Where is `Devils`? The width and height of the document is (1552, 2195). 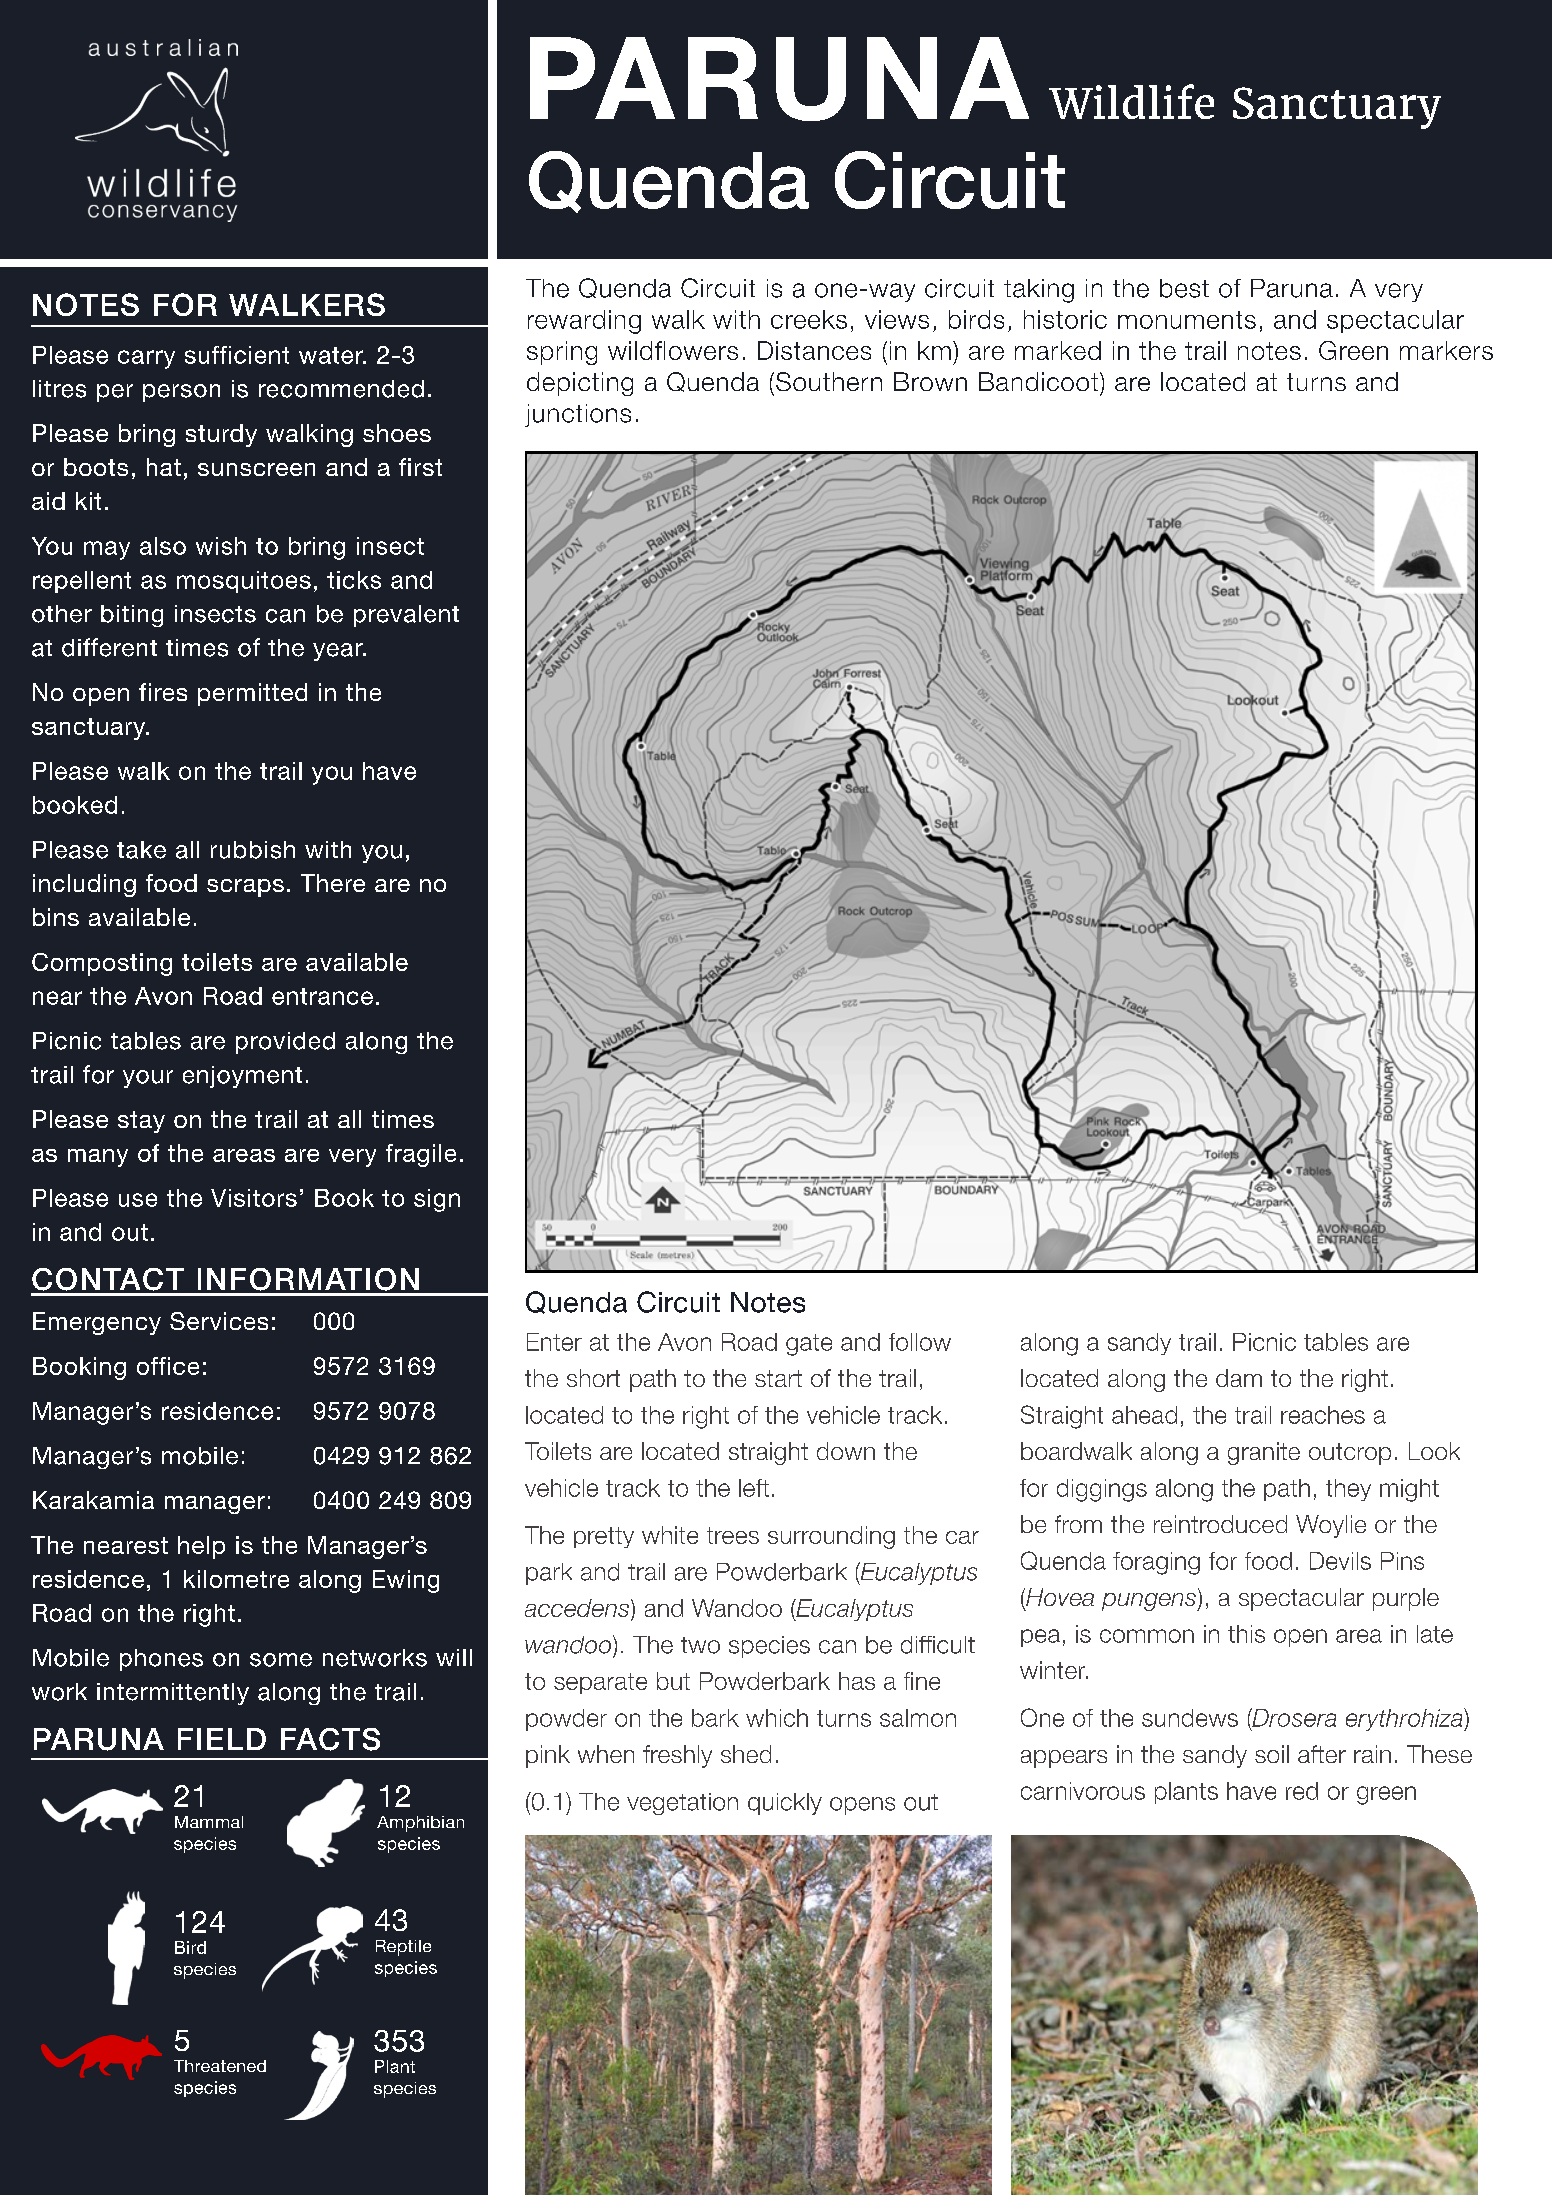 Devils is located at coordinates (1340, 1561).
